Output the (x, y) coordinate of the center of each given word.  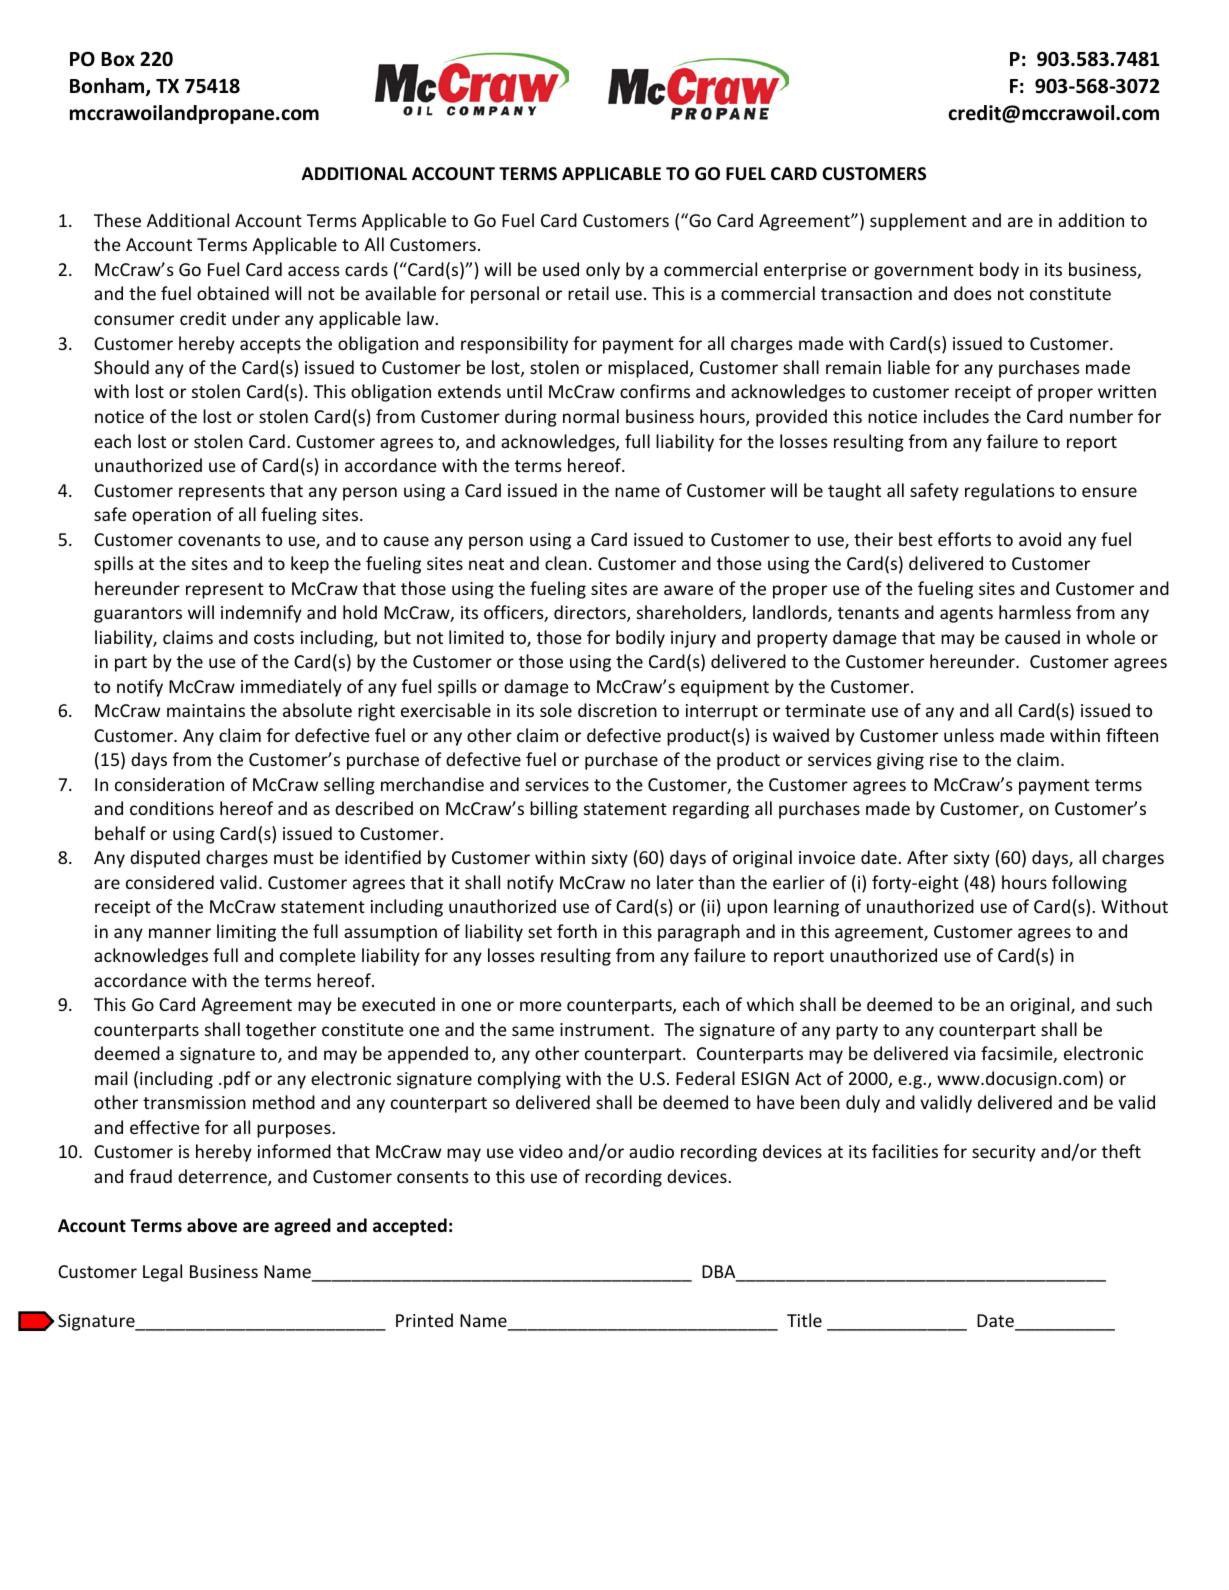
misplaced (648, 369)
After (927, 857)
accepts (270, 346)
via (964, 1053)
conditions (172, 808)
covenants (219, 540)
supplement (918, 222)
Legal (162, 1273)
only (603, 271)
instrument (606, 1029)
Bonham (108, 87)
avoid (1040, 539)
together (281, 1031)
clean (566, 563)
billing (554, 810)
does (973, 293)
